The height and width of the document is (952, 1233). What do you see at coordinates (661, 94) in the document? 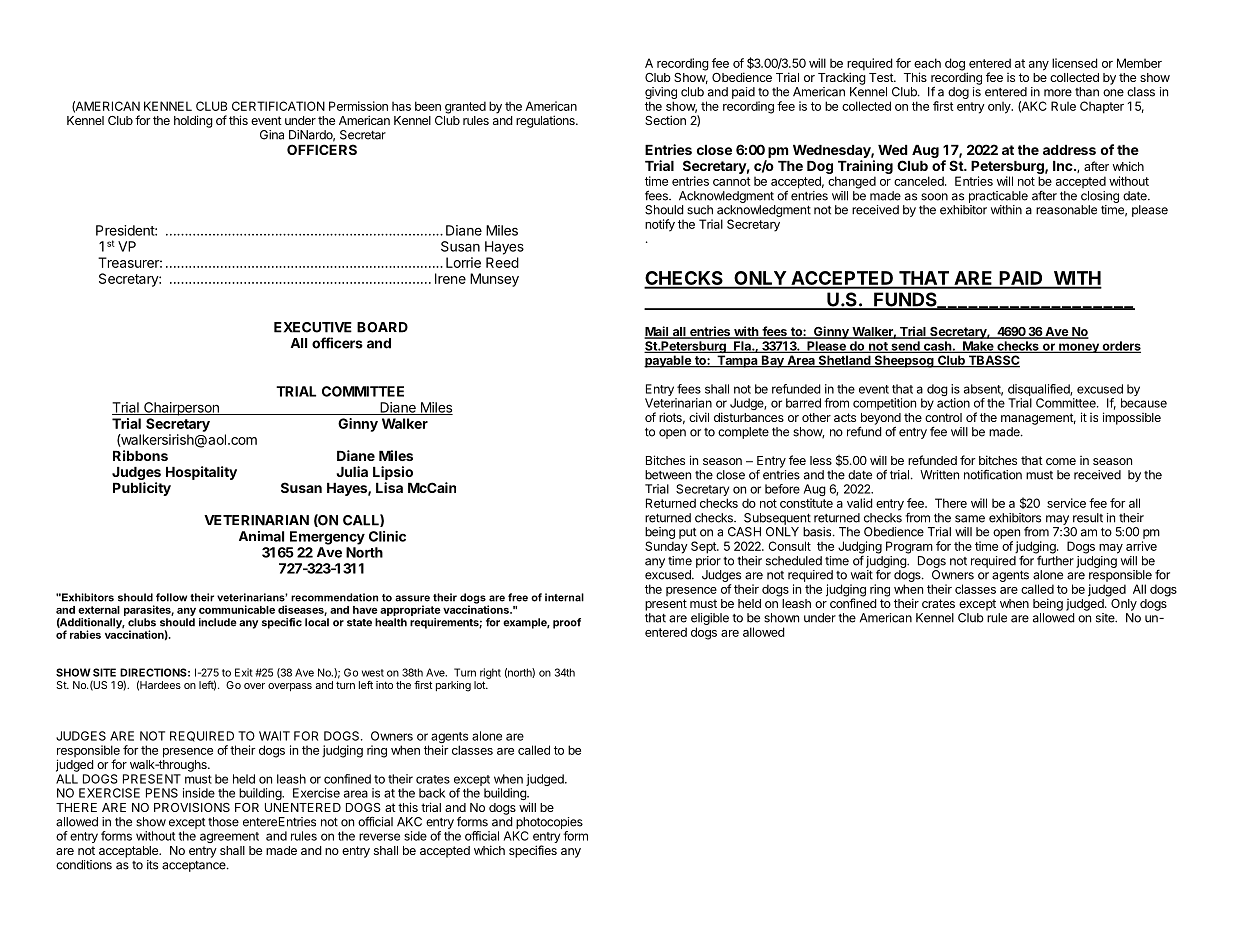
I see `giving` at bounding box center [661, 94].
